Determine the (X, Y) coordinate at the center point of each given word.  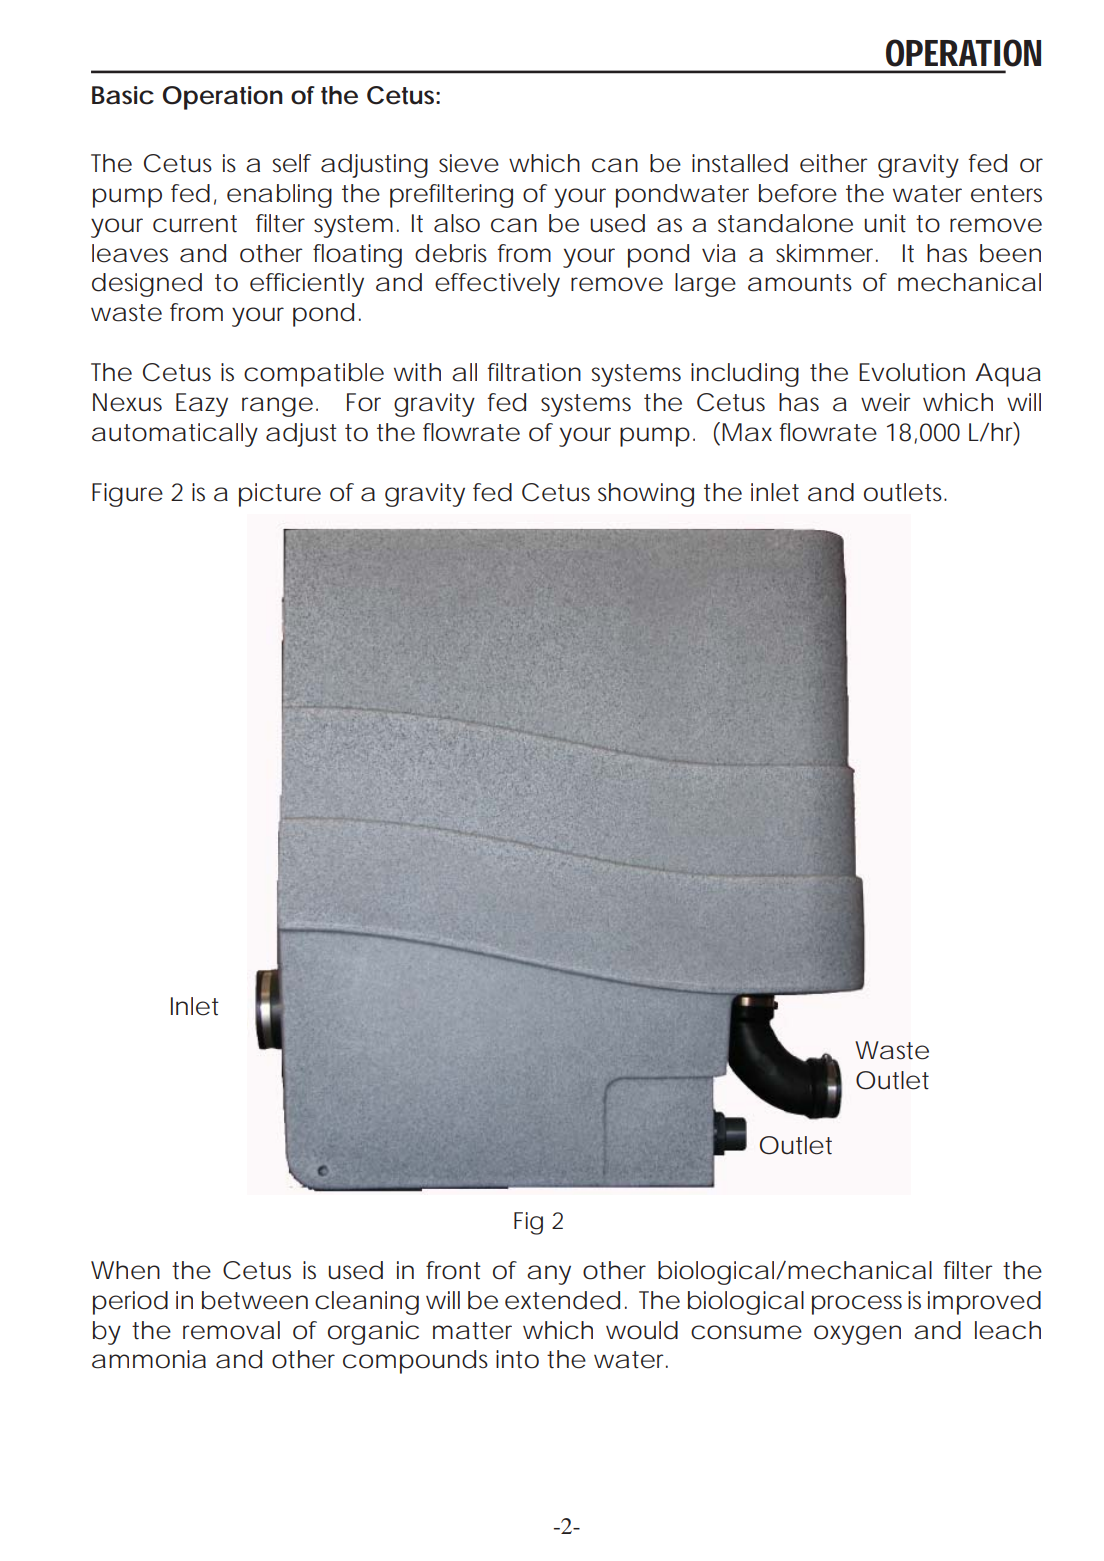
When (125, 1270)
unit (885, 223)
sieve (469, 163)
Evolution (912, 372)
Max (747, 432)
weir (886, 402)
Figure (127, 495)
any (549, 1275)
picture (280, 495)
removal (231, 1330)
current (195, 224)
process (857, 1305)
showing (646, 495)
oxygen (857, 1335)
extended (562, 1300)
